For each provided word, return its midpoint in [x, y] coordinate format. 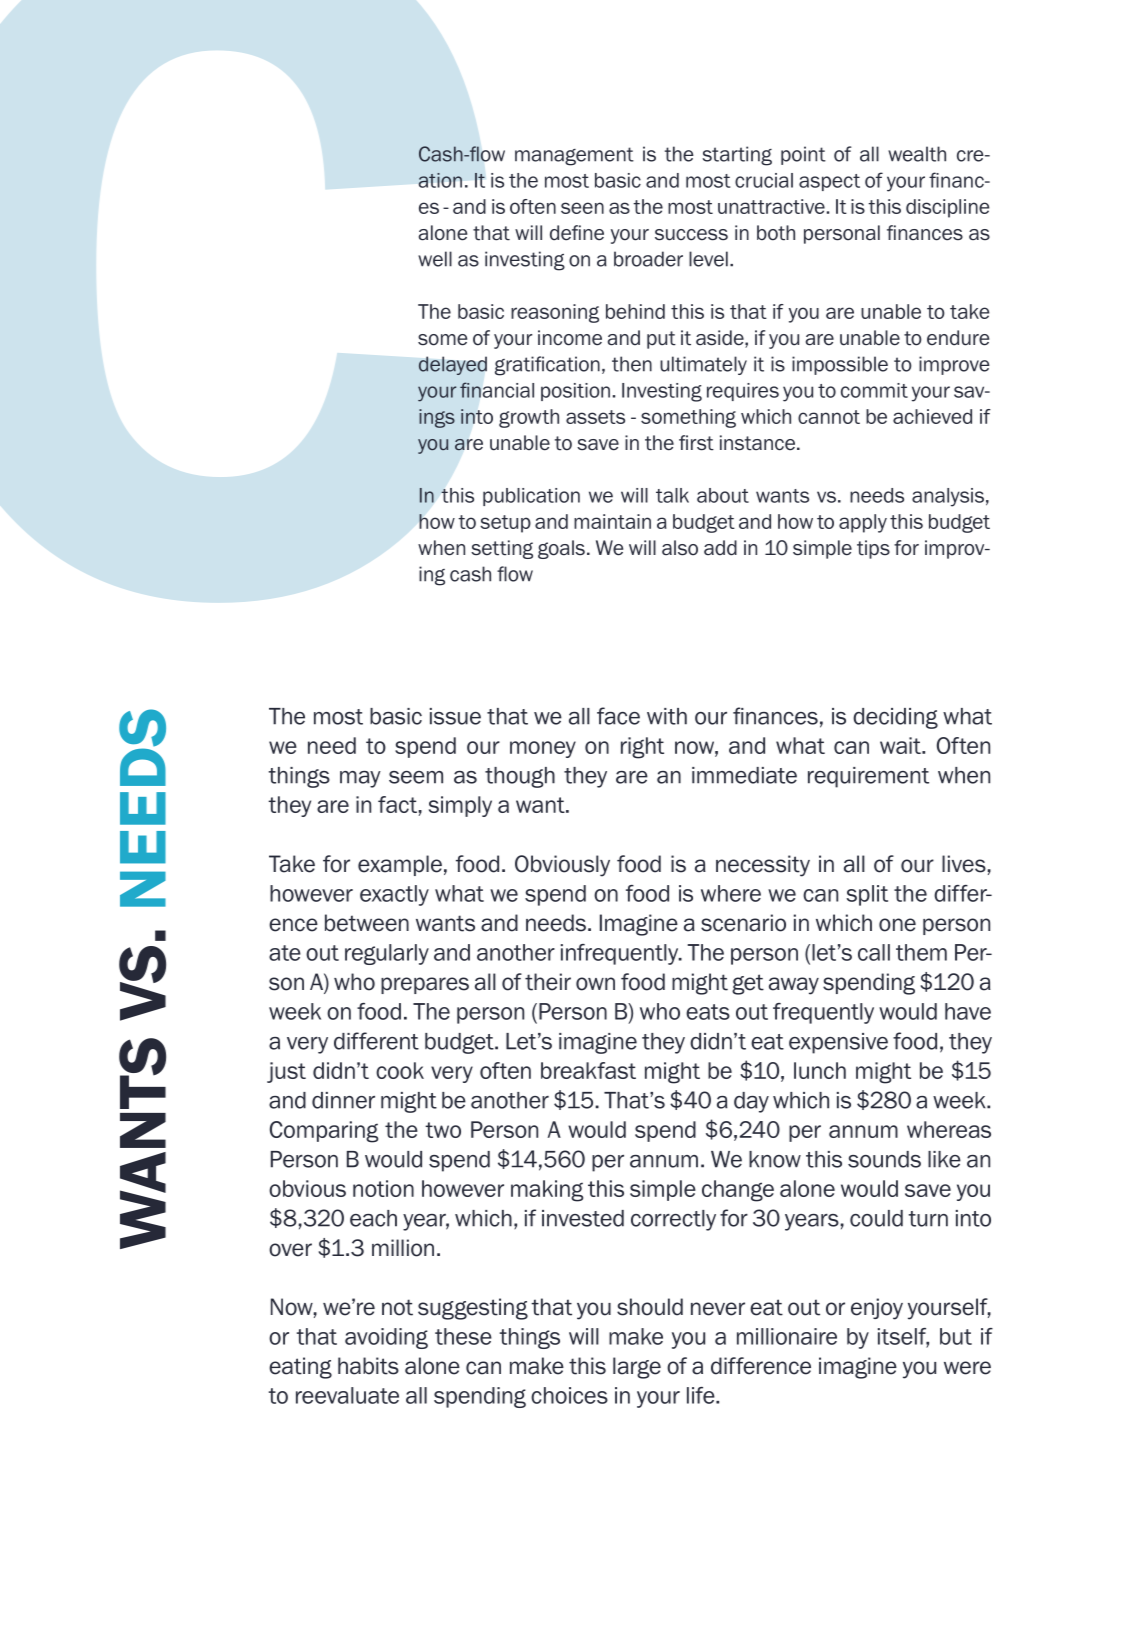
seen [582, 208]
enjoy [877, 1309]
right [642, 748]
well [435, 259]
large [637, 1368]
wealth [917, 154]
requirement [868, 777]
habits [368, 1366]
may [360, 779]
